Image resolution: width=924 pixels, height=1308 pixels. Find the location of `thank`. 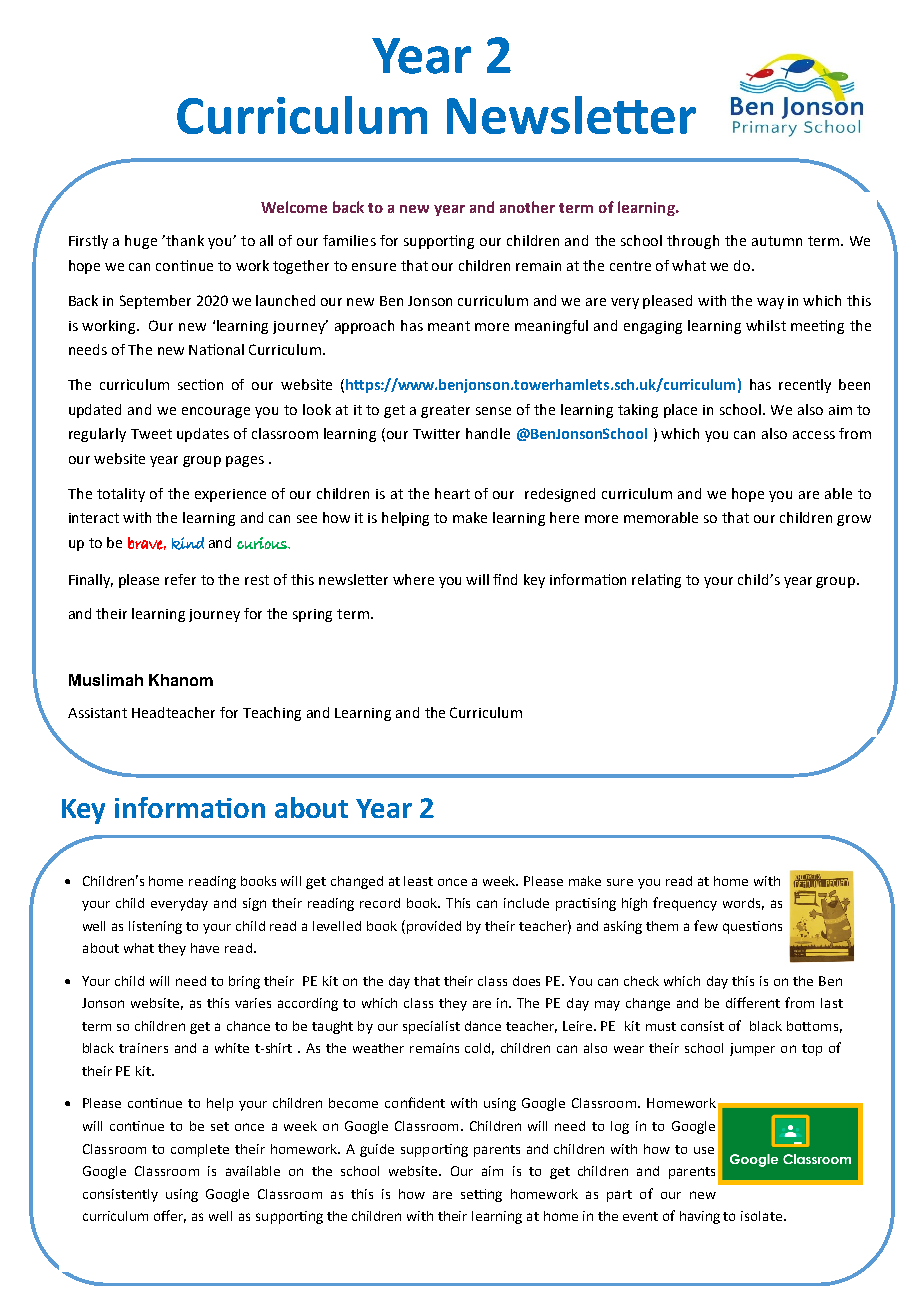

thank is located at coordinates (184, 240).
